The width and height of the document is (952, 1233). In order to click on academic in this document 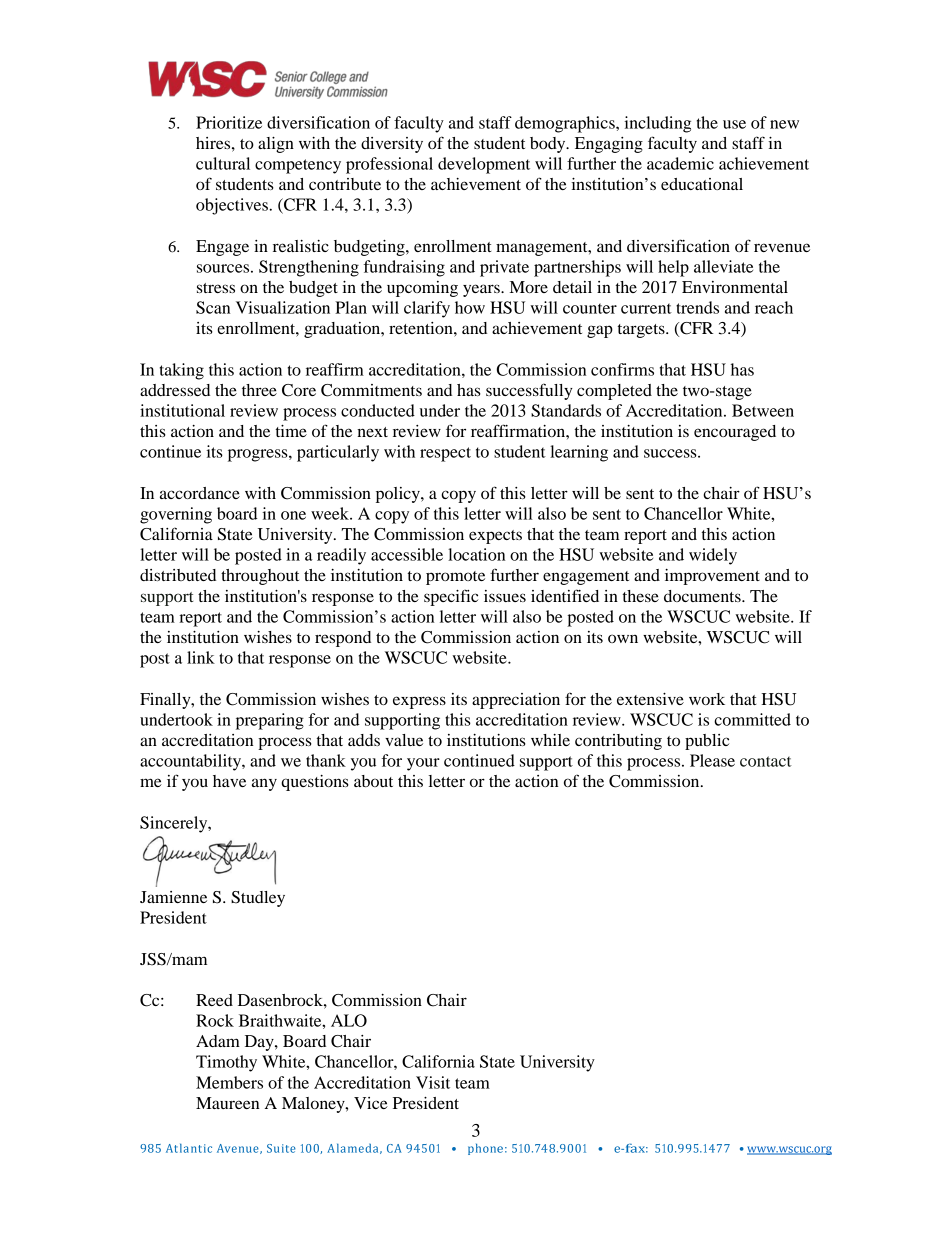, I will do `click(680, 163)`.
